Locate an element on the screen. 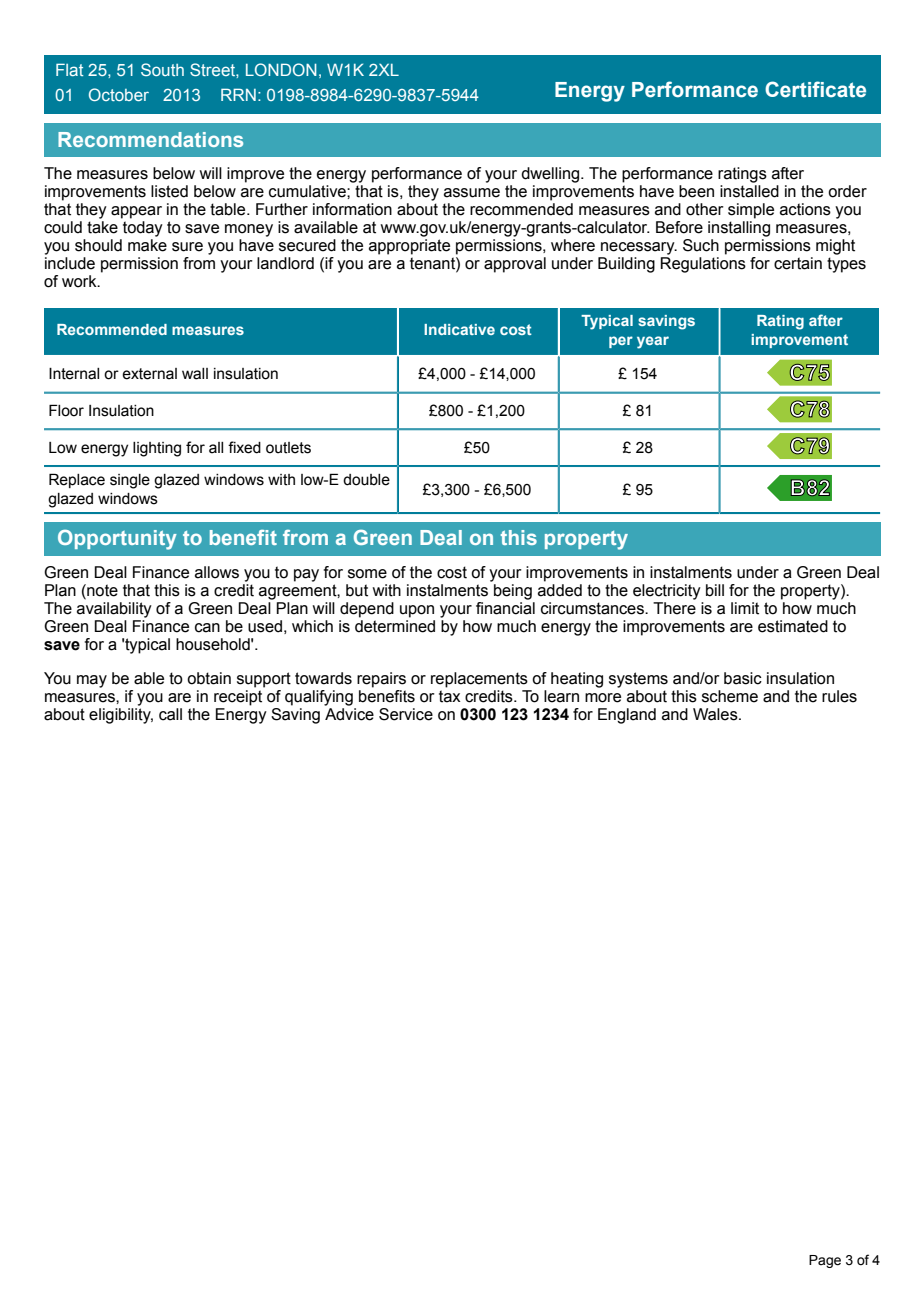 The height and width of the screenshot is (1308, 924). Page is located at coordinates (825, 1261).
